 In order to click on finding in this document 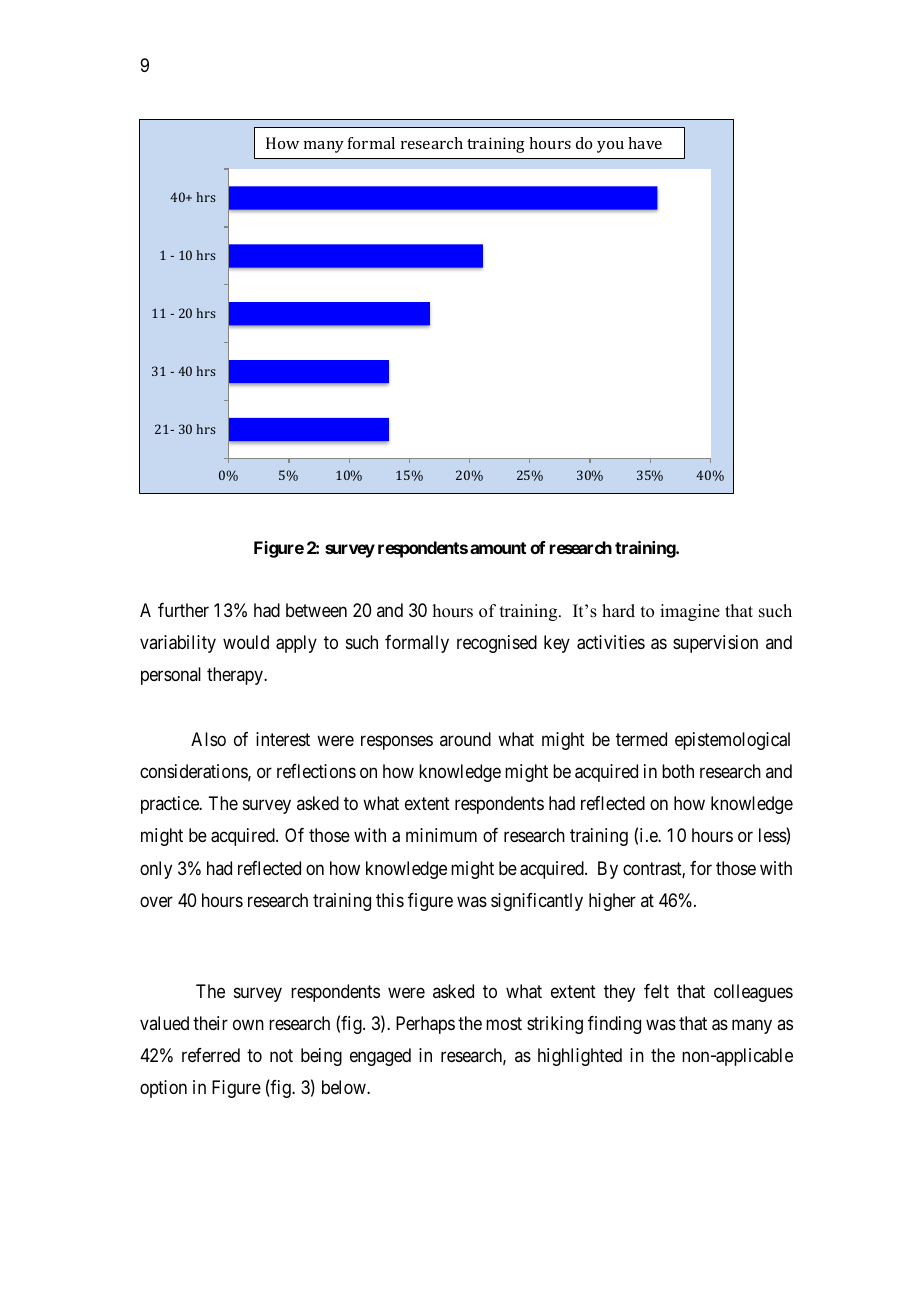, I will do `click(614, 1025)`.
